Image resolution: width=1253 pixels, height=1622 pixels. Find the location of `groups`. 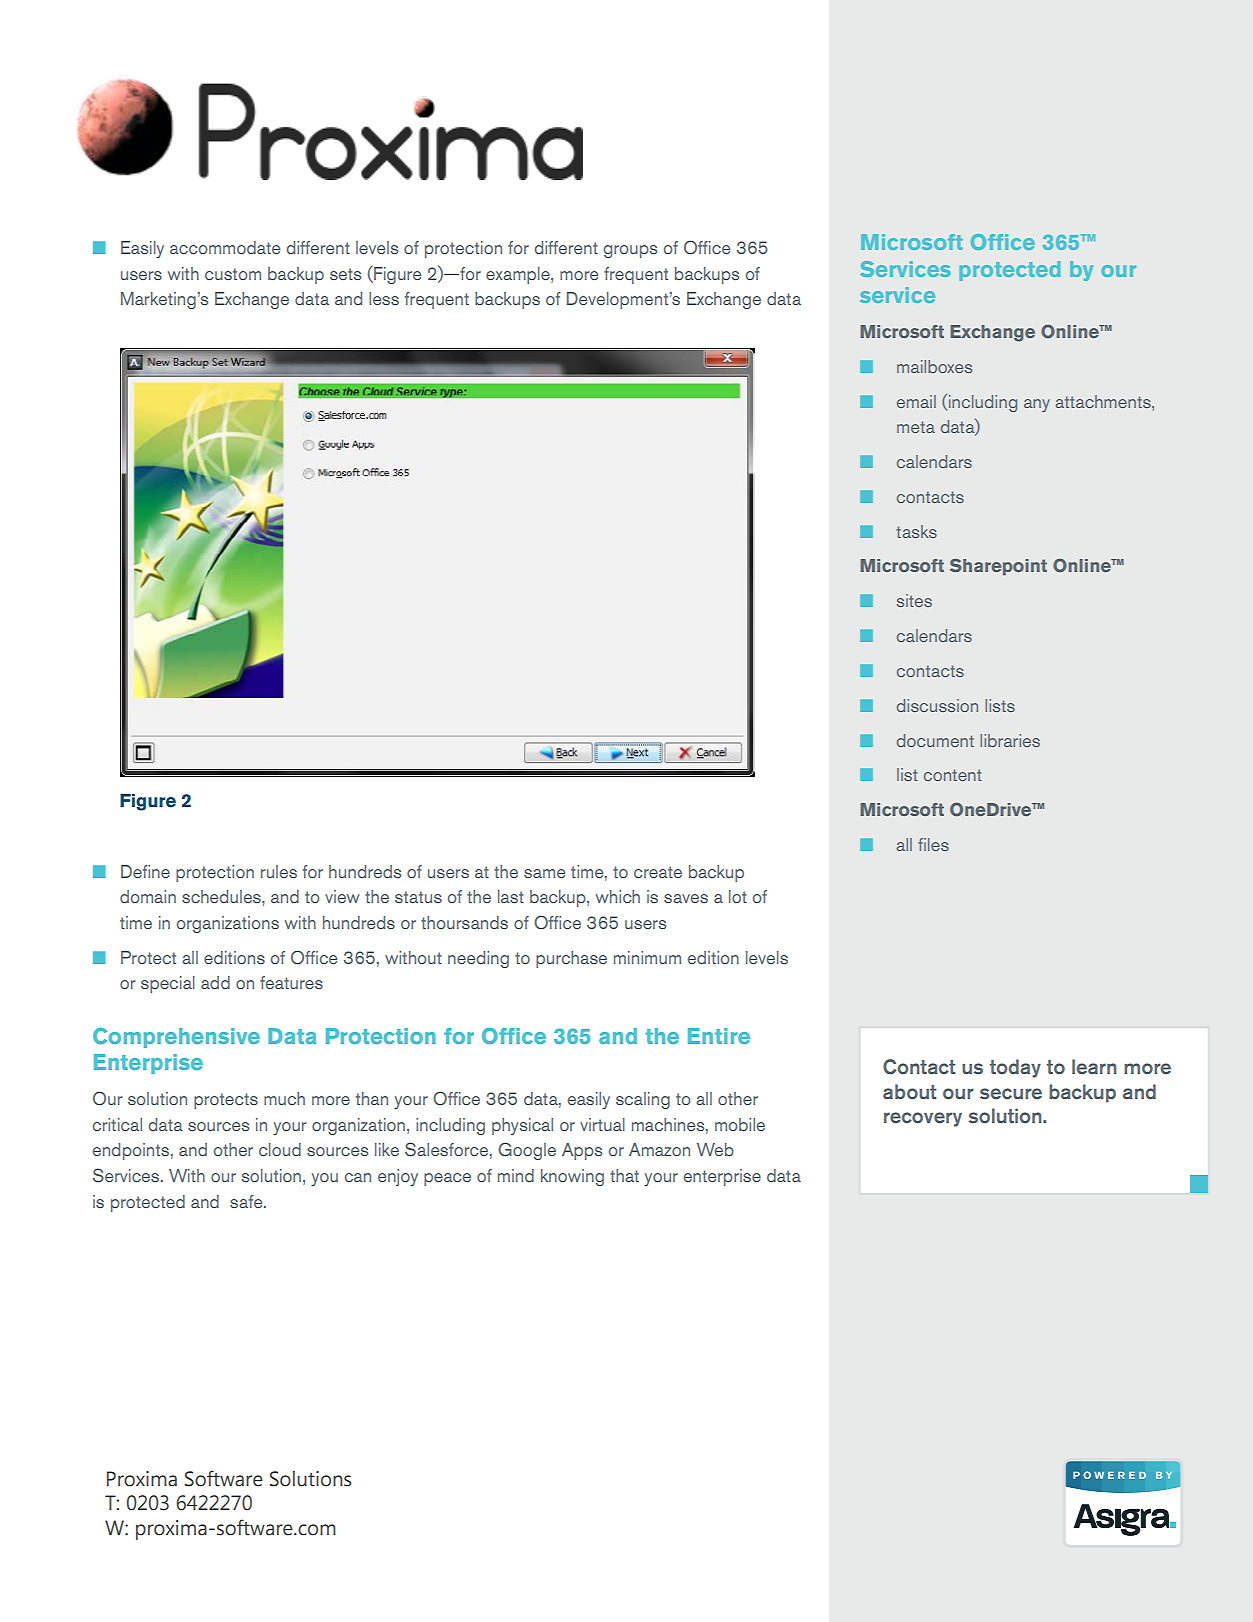

groups is located at coordinates (630, 251).
